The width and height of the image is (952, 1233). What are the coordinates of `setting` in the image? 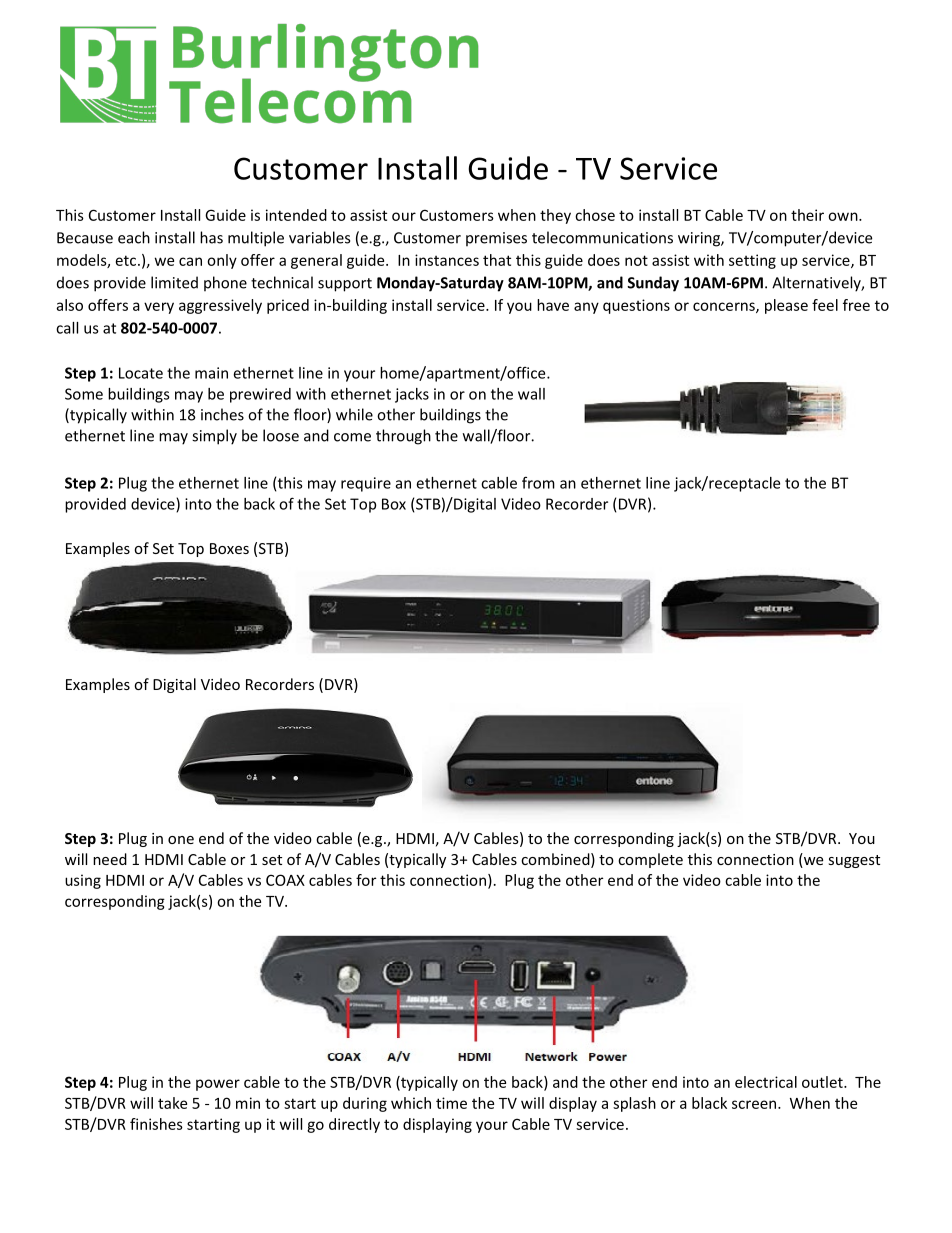 It's located at (752, 261).
